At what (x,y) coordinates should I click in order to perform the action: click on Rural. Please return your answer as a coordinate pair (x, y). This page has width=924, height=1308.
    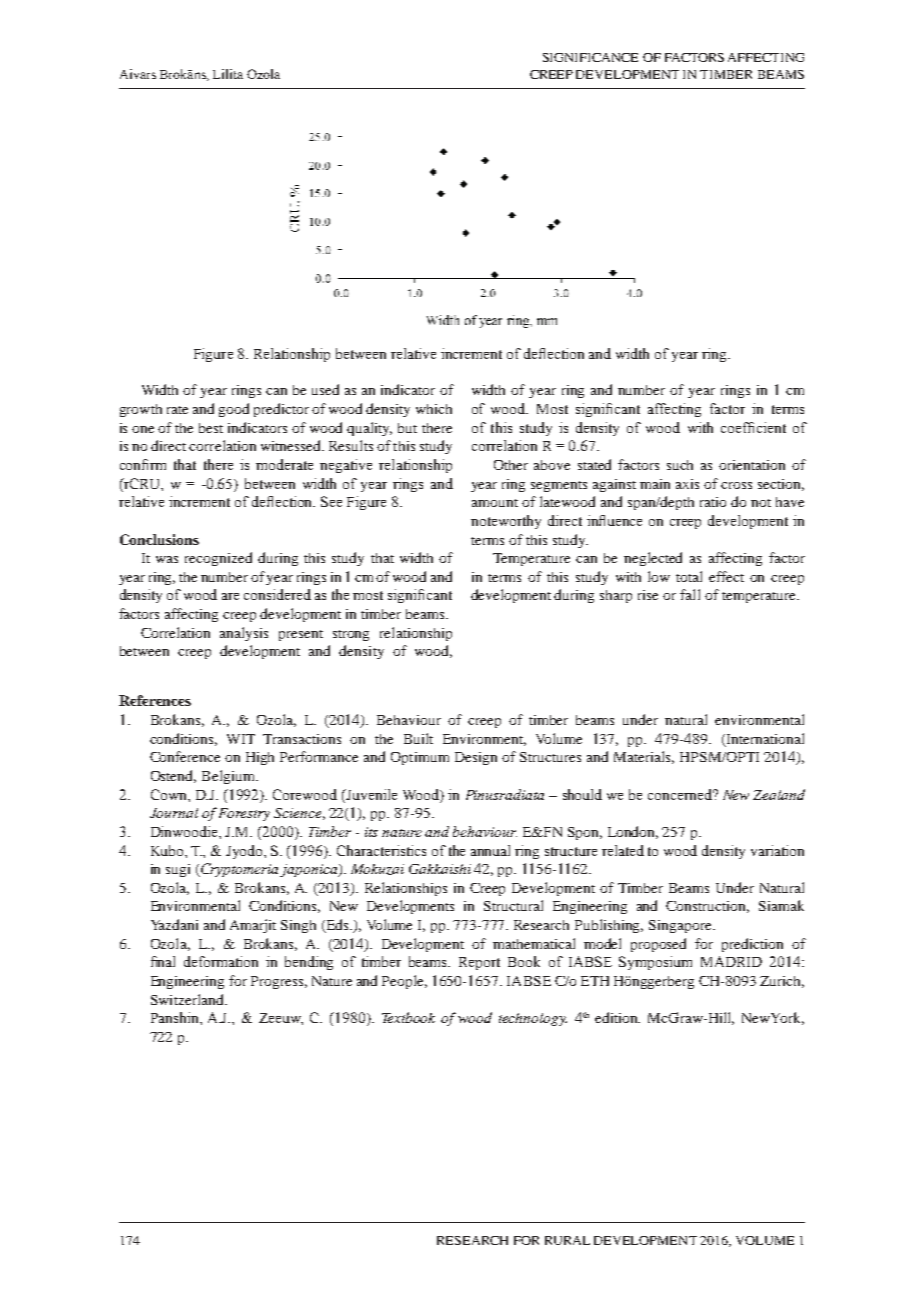
    Looking at the image, I should click on (567, 1240).
